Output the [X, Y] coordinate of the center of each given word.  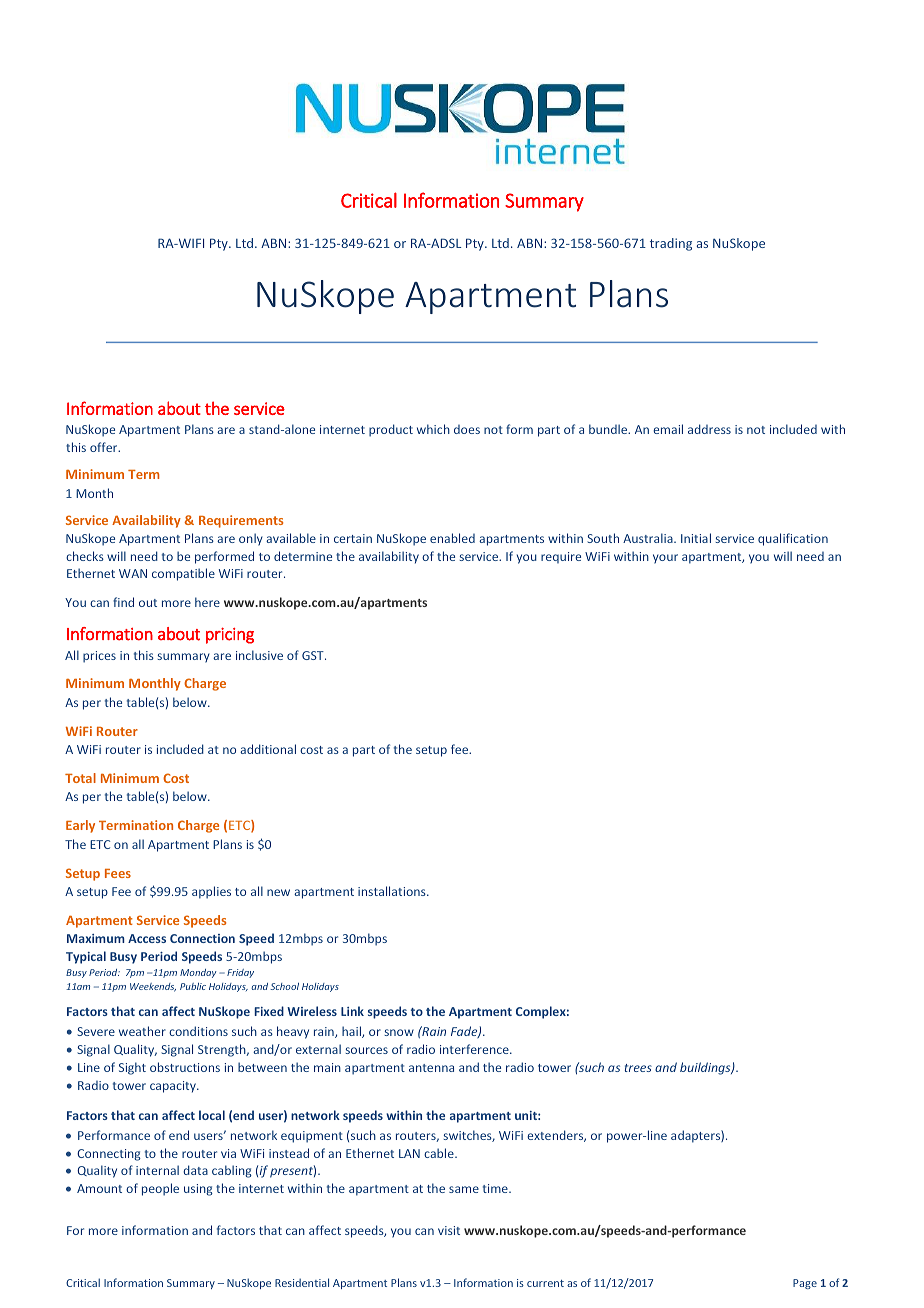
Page [805, 1284]
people [160, 1189]
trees [638, 1068]
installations [393, 891]
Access [147, 938]
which [433, 429]
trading [671, 244]
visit [449, 1230]
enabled [452, 538]
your [665, 559]
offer [105, 447]
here [207, 602]
